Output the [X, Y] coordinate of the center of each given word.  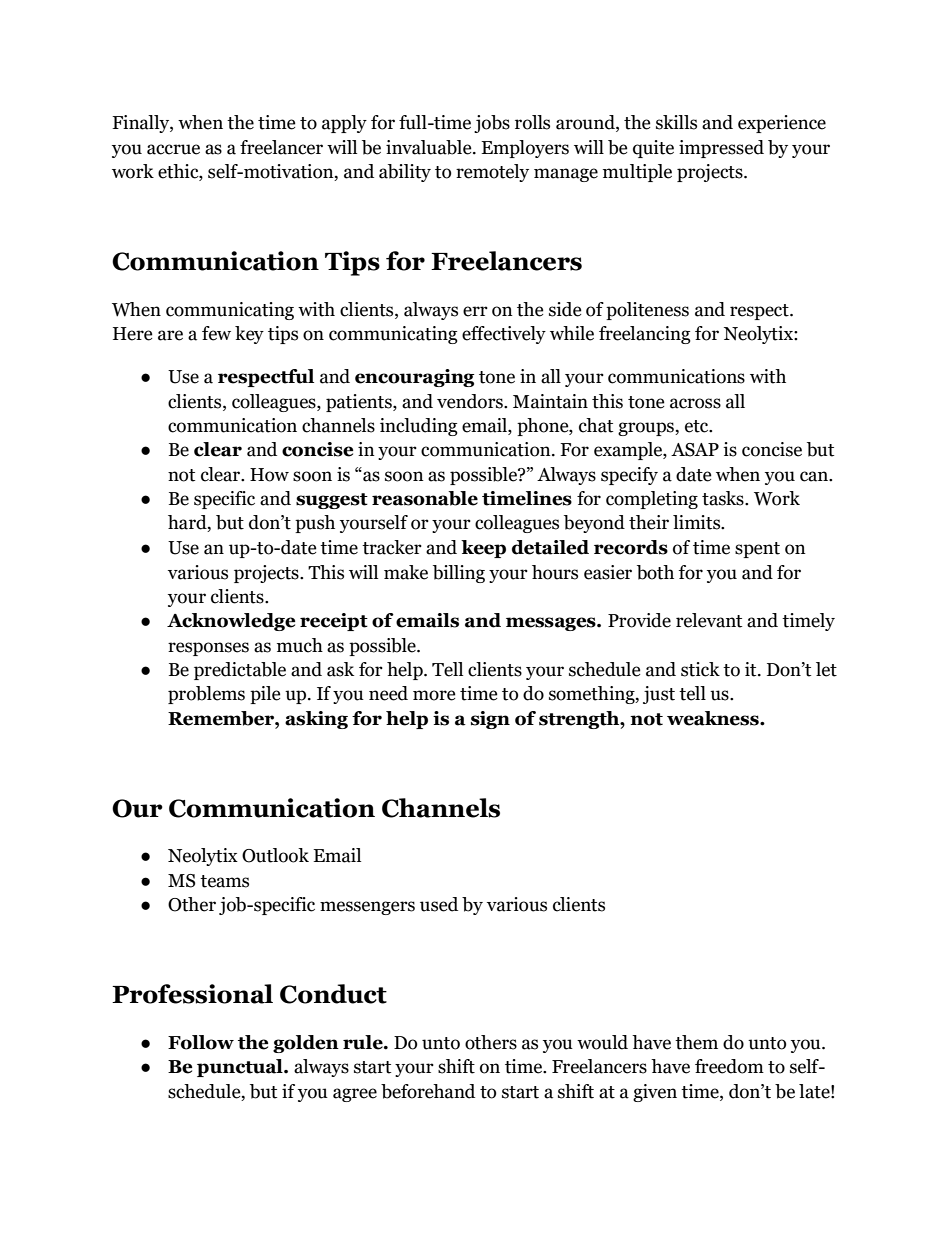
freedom [729, 1066]
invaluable [430, 147]
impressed [721, 149]
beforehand [428, 1091]
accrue [173, 149]
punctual [241, 1068]
